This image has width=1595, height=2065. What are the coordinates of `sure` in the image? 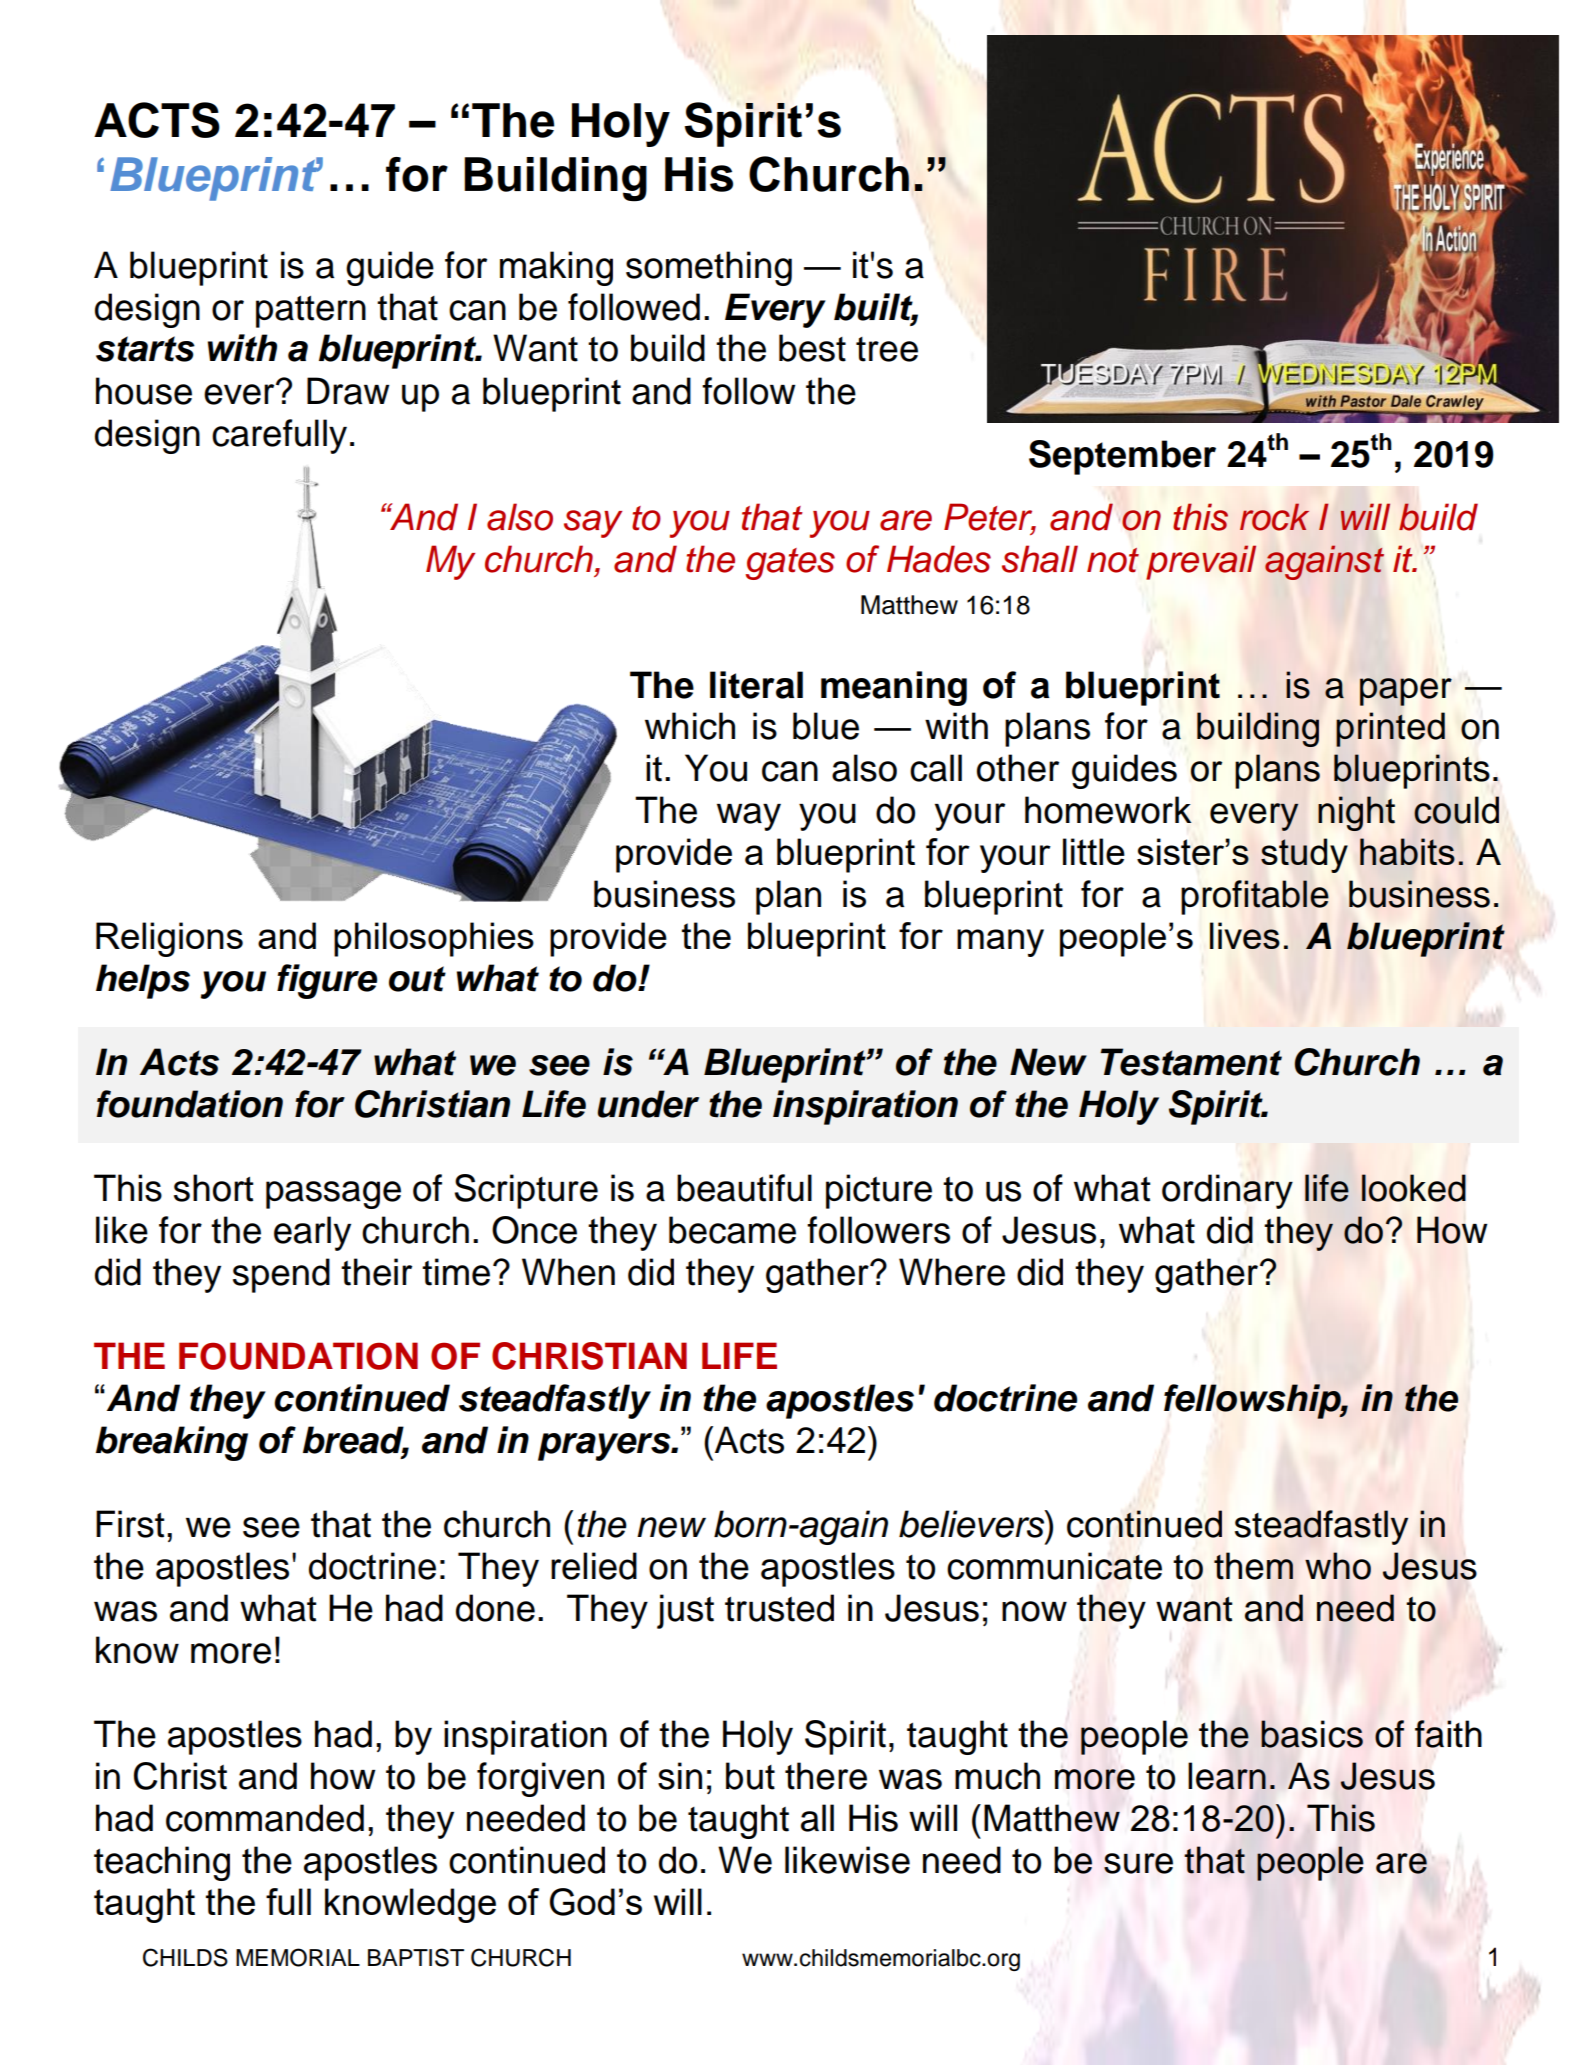 It's located at (1138, 1863).
